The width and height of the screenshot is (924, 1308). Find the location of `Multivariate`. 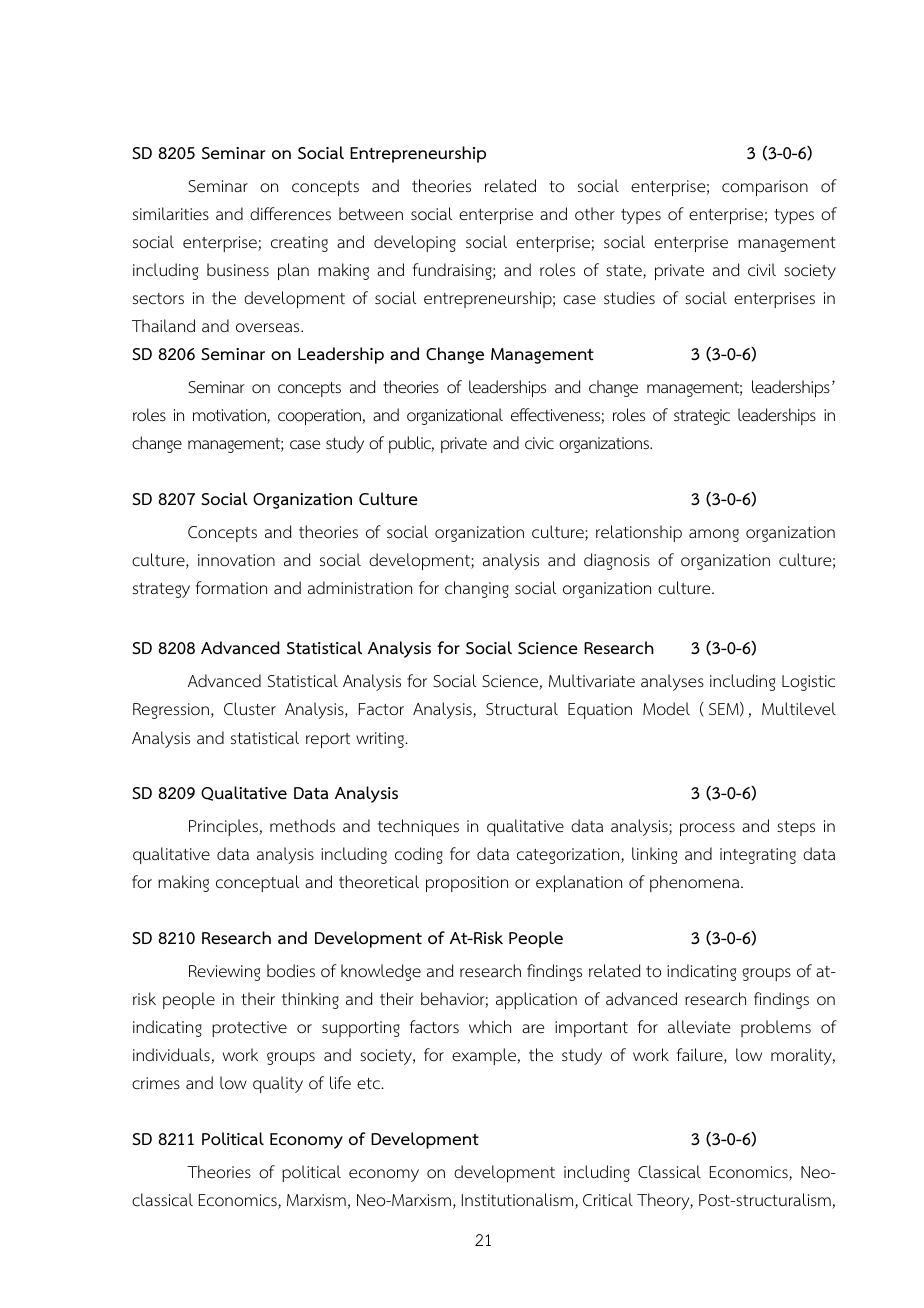

Multivariate is located at coordinates (592, 680).
